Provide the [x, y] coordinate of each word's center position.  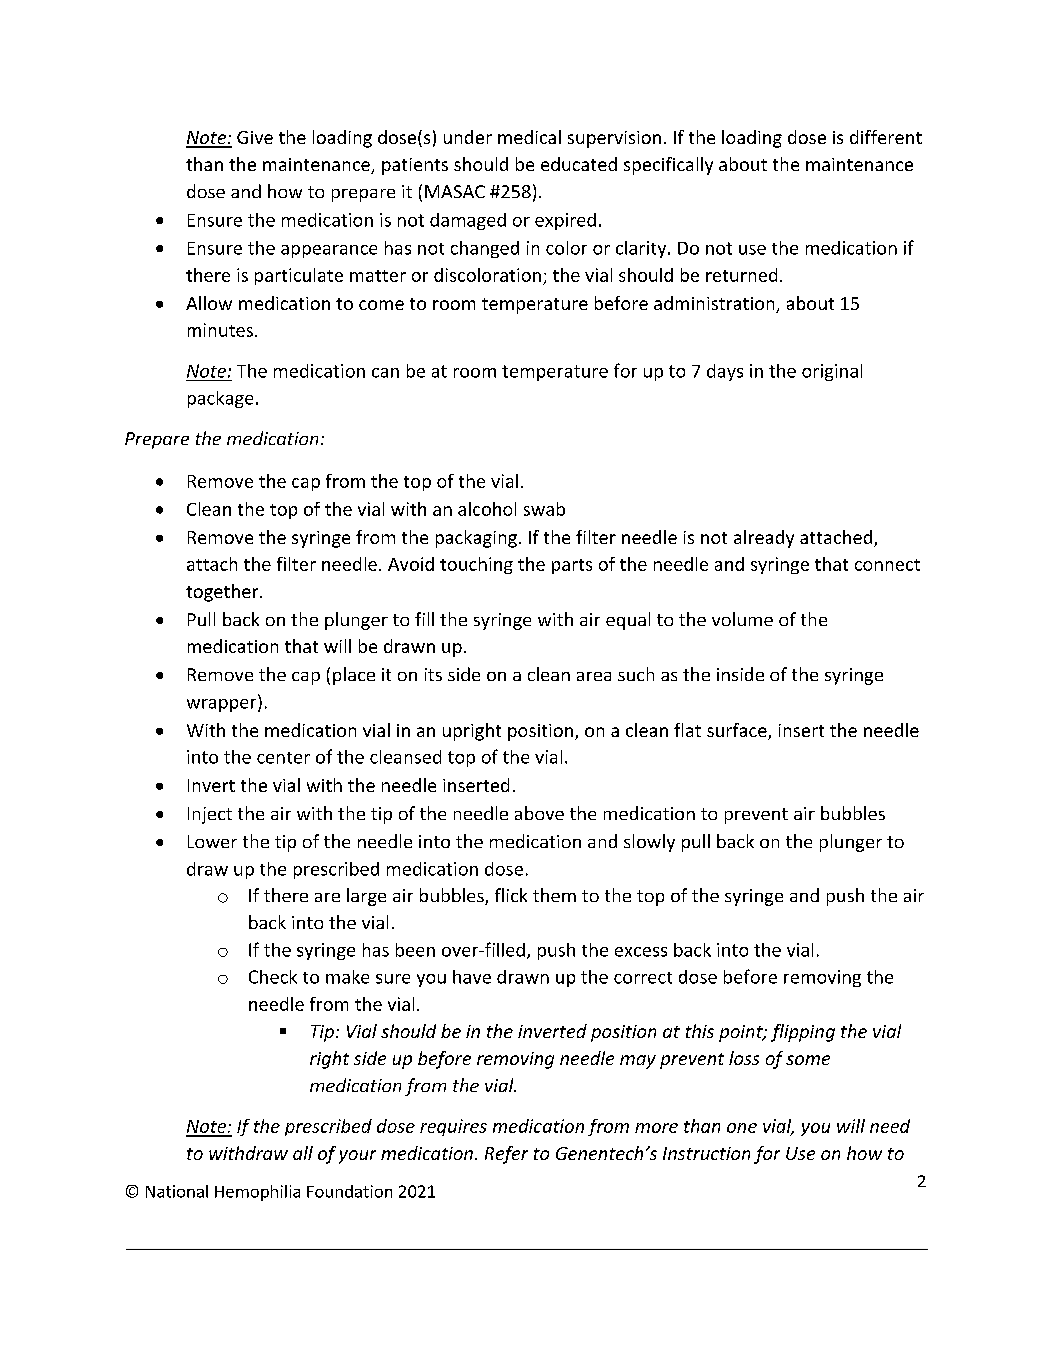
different [886, 137]
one [742, 1128]
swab [544, 509]
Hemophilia [257, 1193]
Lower [212, 841]
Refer [506, 1155]
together [223, 593]
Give [255, 137]
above [539, 813]
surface [738, 731]
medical [529, 137]
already [764, 539]
